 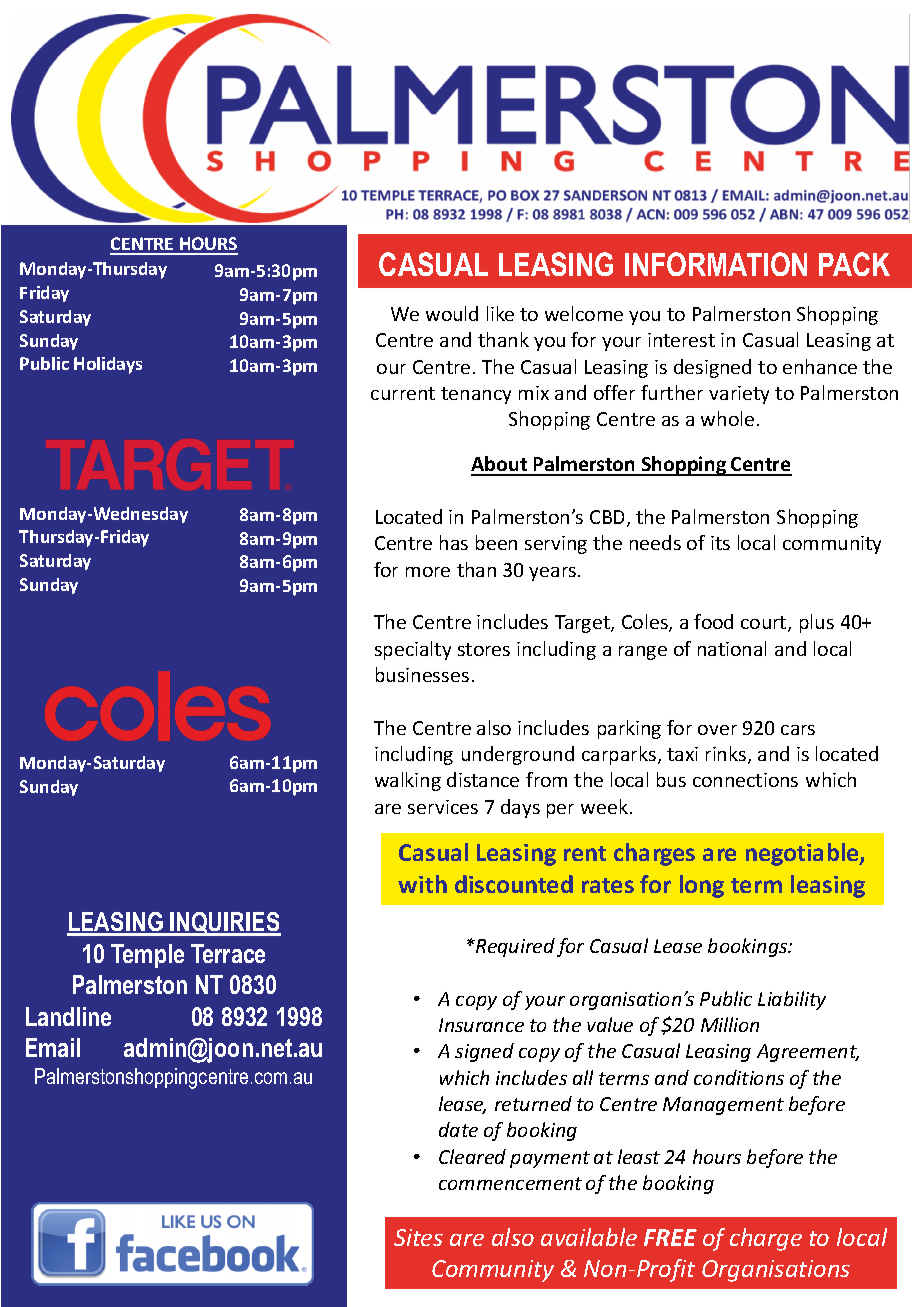 What do you see at coordinates (224, 924) in the screenshot?
I see `INQUIRIES` at bounding box center [224, 924].
